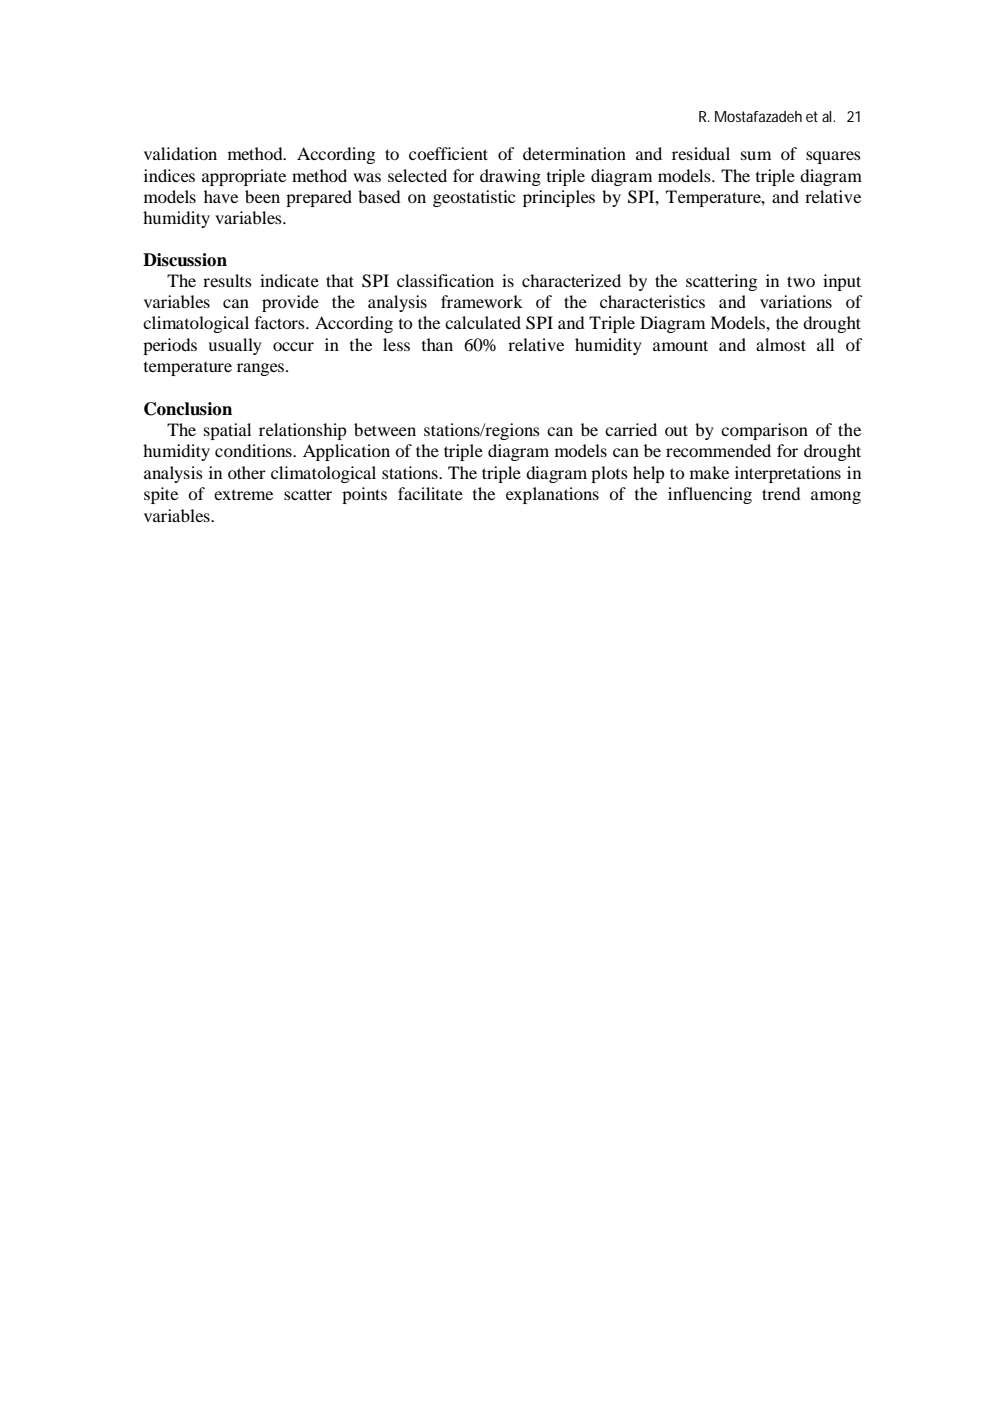 The image size is (1005, 1422). I want to click on calculated, so click(483, 322).
